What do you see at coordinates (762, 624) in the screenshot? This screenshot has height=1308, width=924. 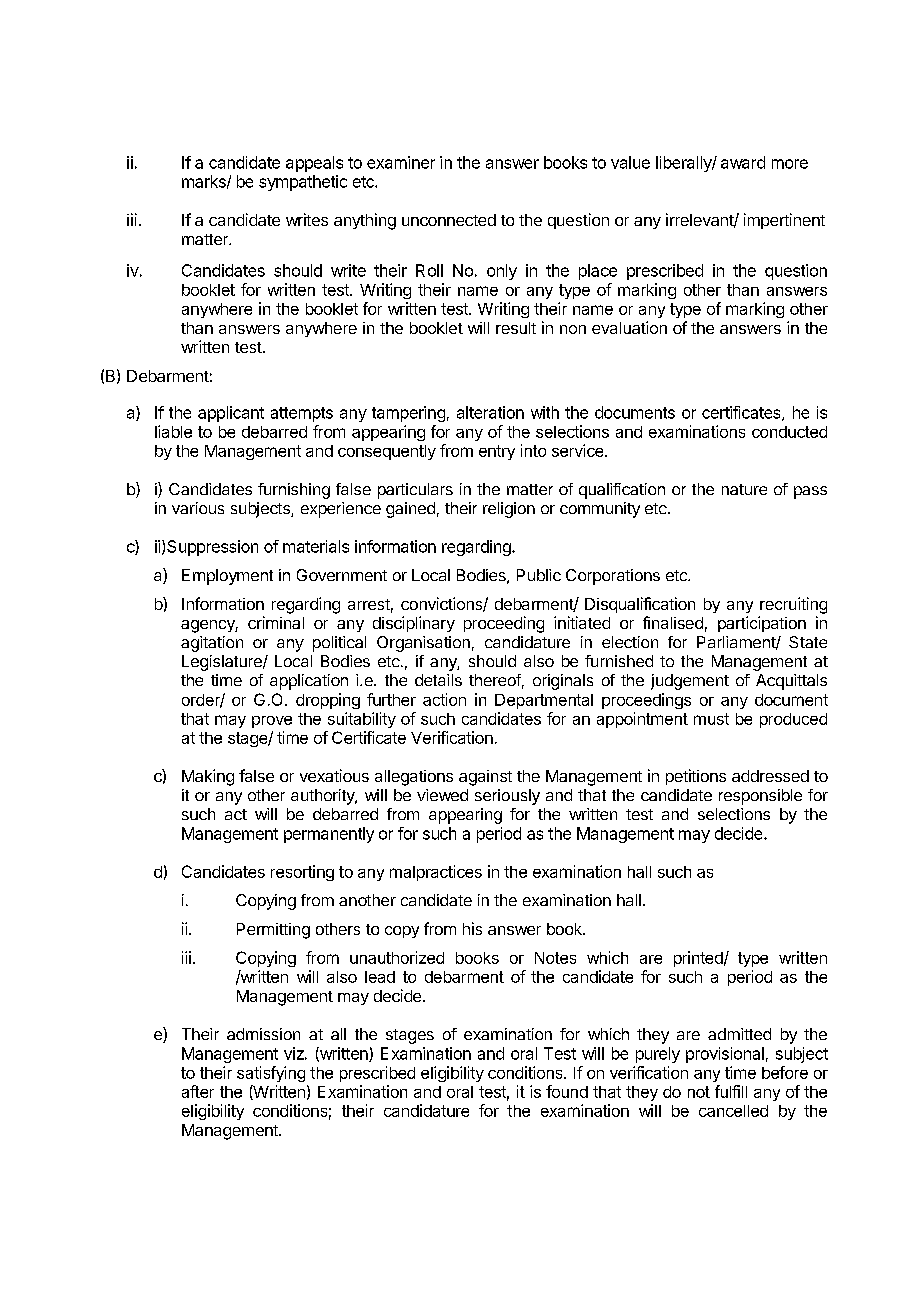 I see `participation` at bounding box center [762, 624].
